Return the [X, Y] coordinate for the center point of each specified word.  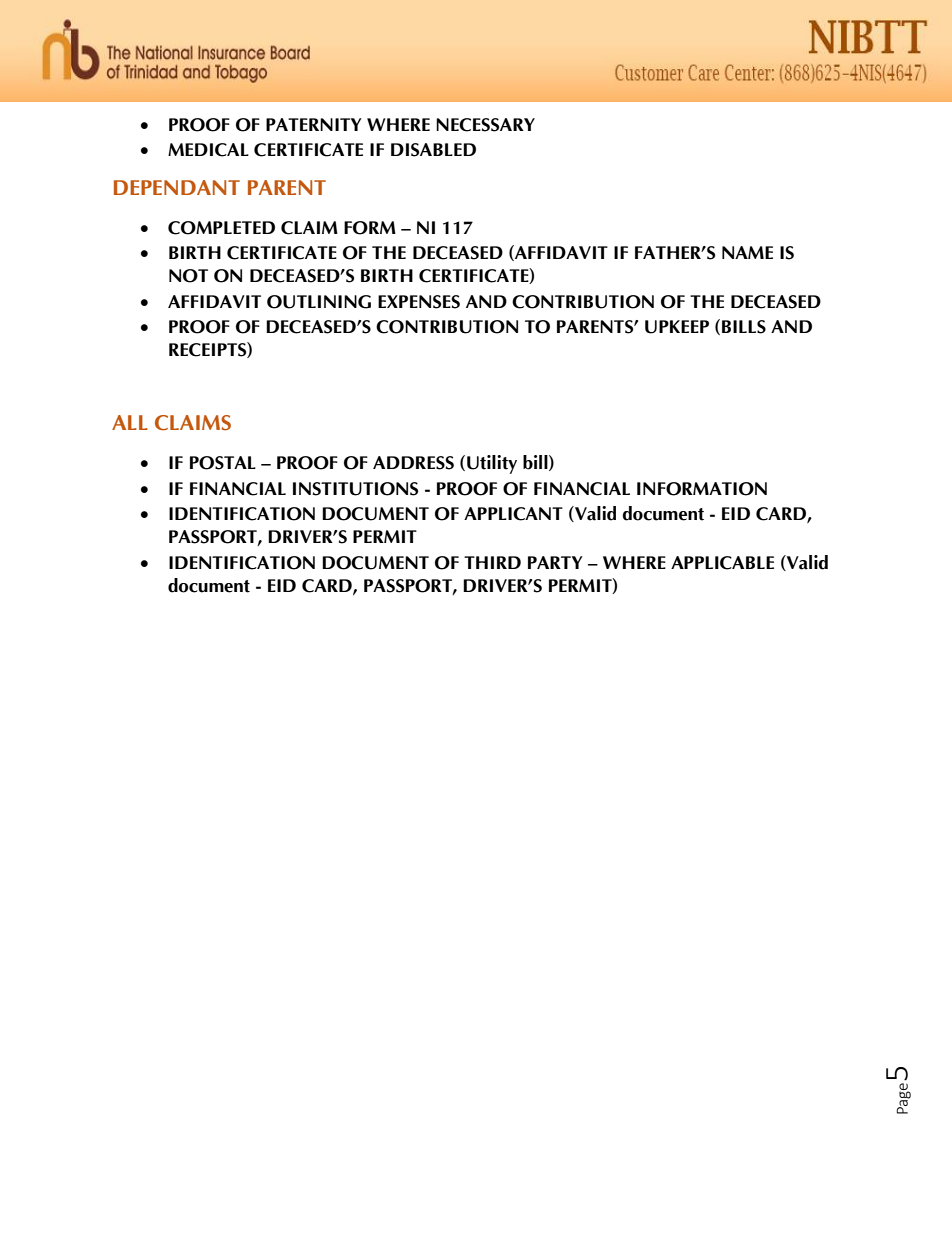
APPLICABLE [722, 563]
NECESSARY [485, 125]
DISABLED [433, 150]
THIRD [492, 562]
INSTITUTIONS [355, 489]
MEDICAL [208, 150]
